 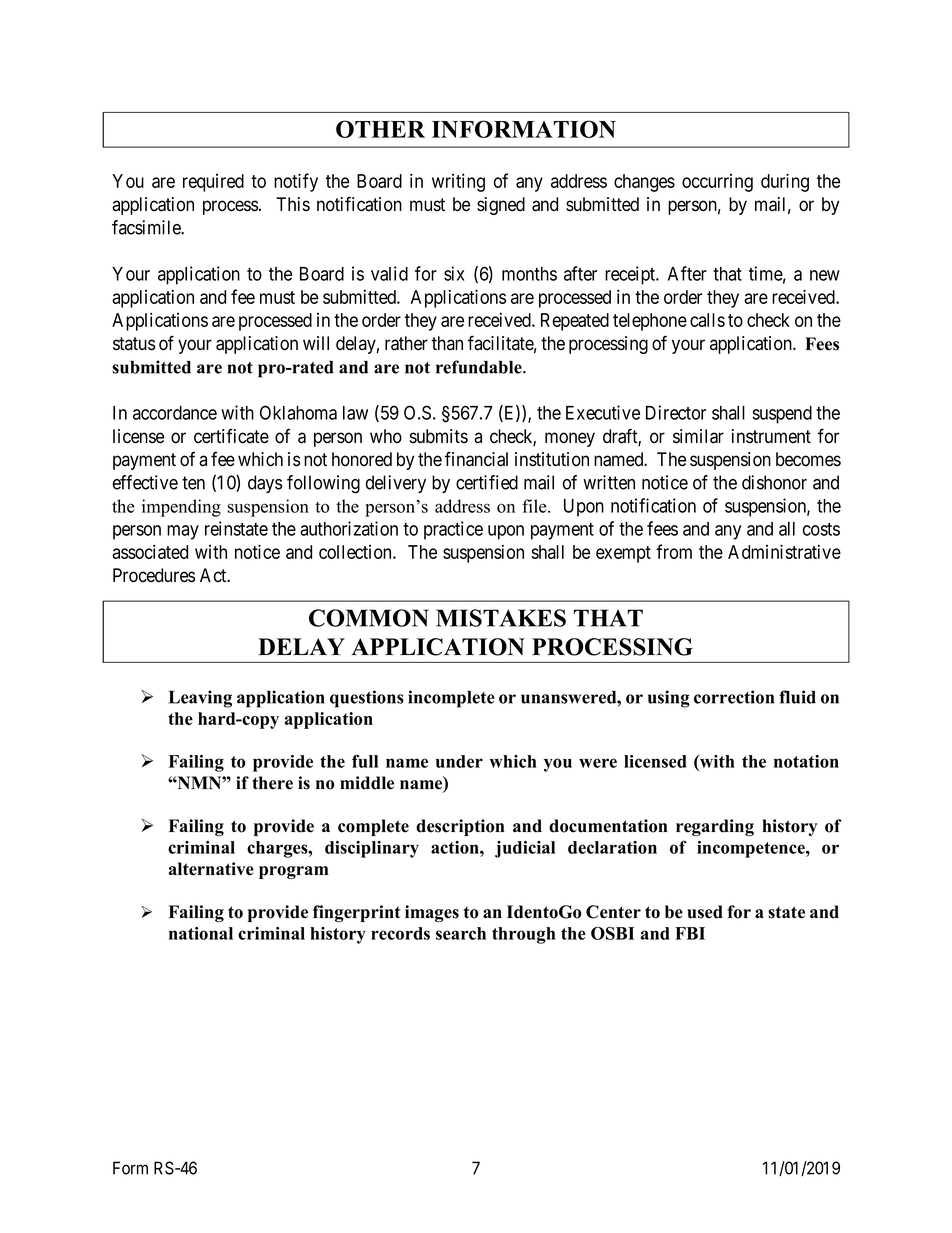 What do you see at coordinates (458, 182) in the screenshot?
I see `writing` at bounding box center [458, 182].
